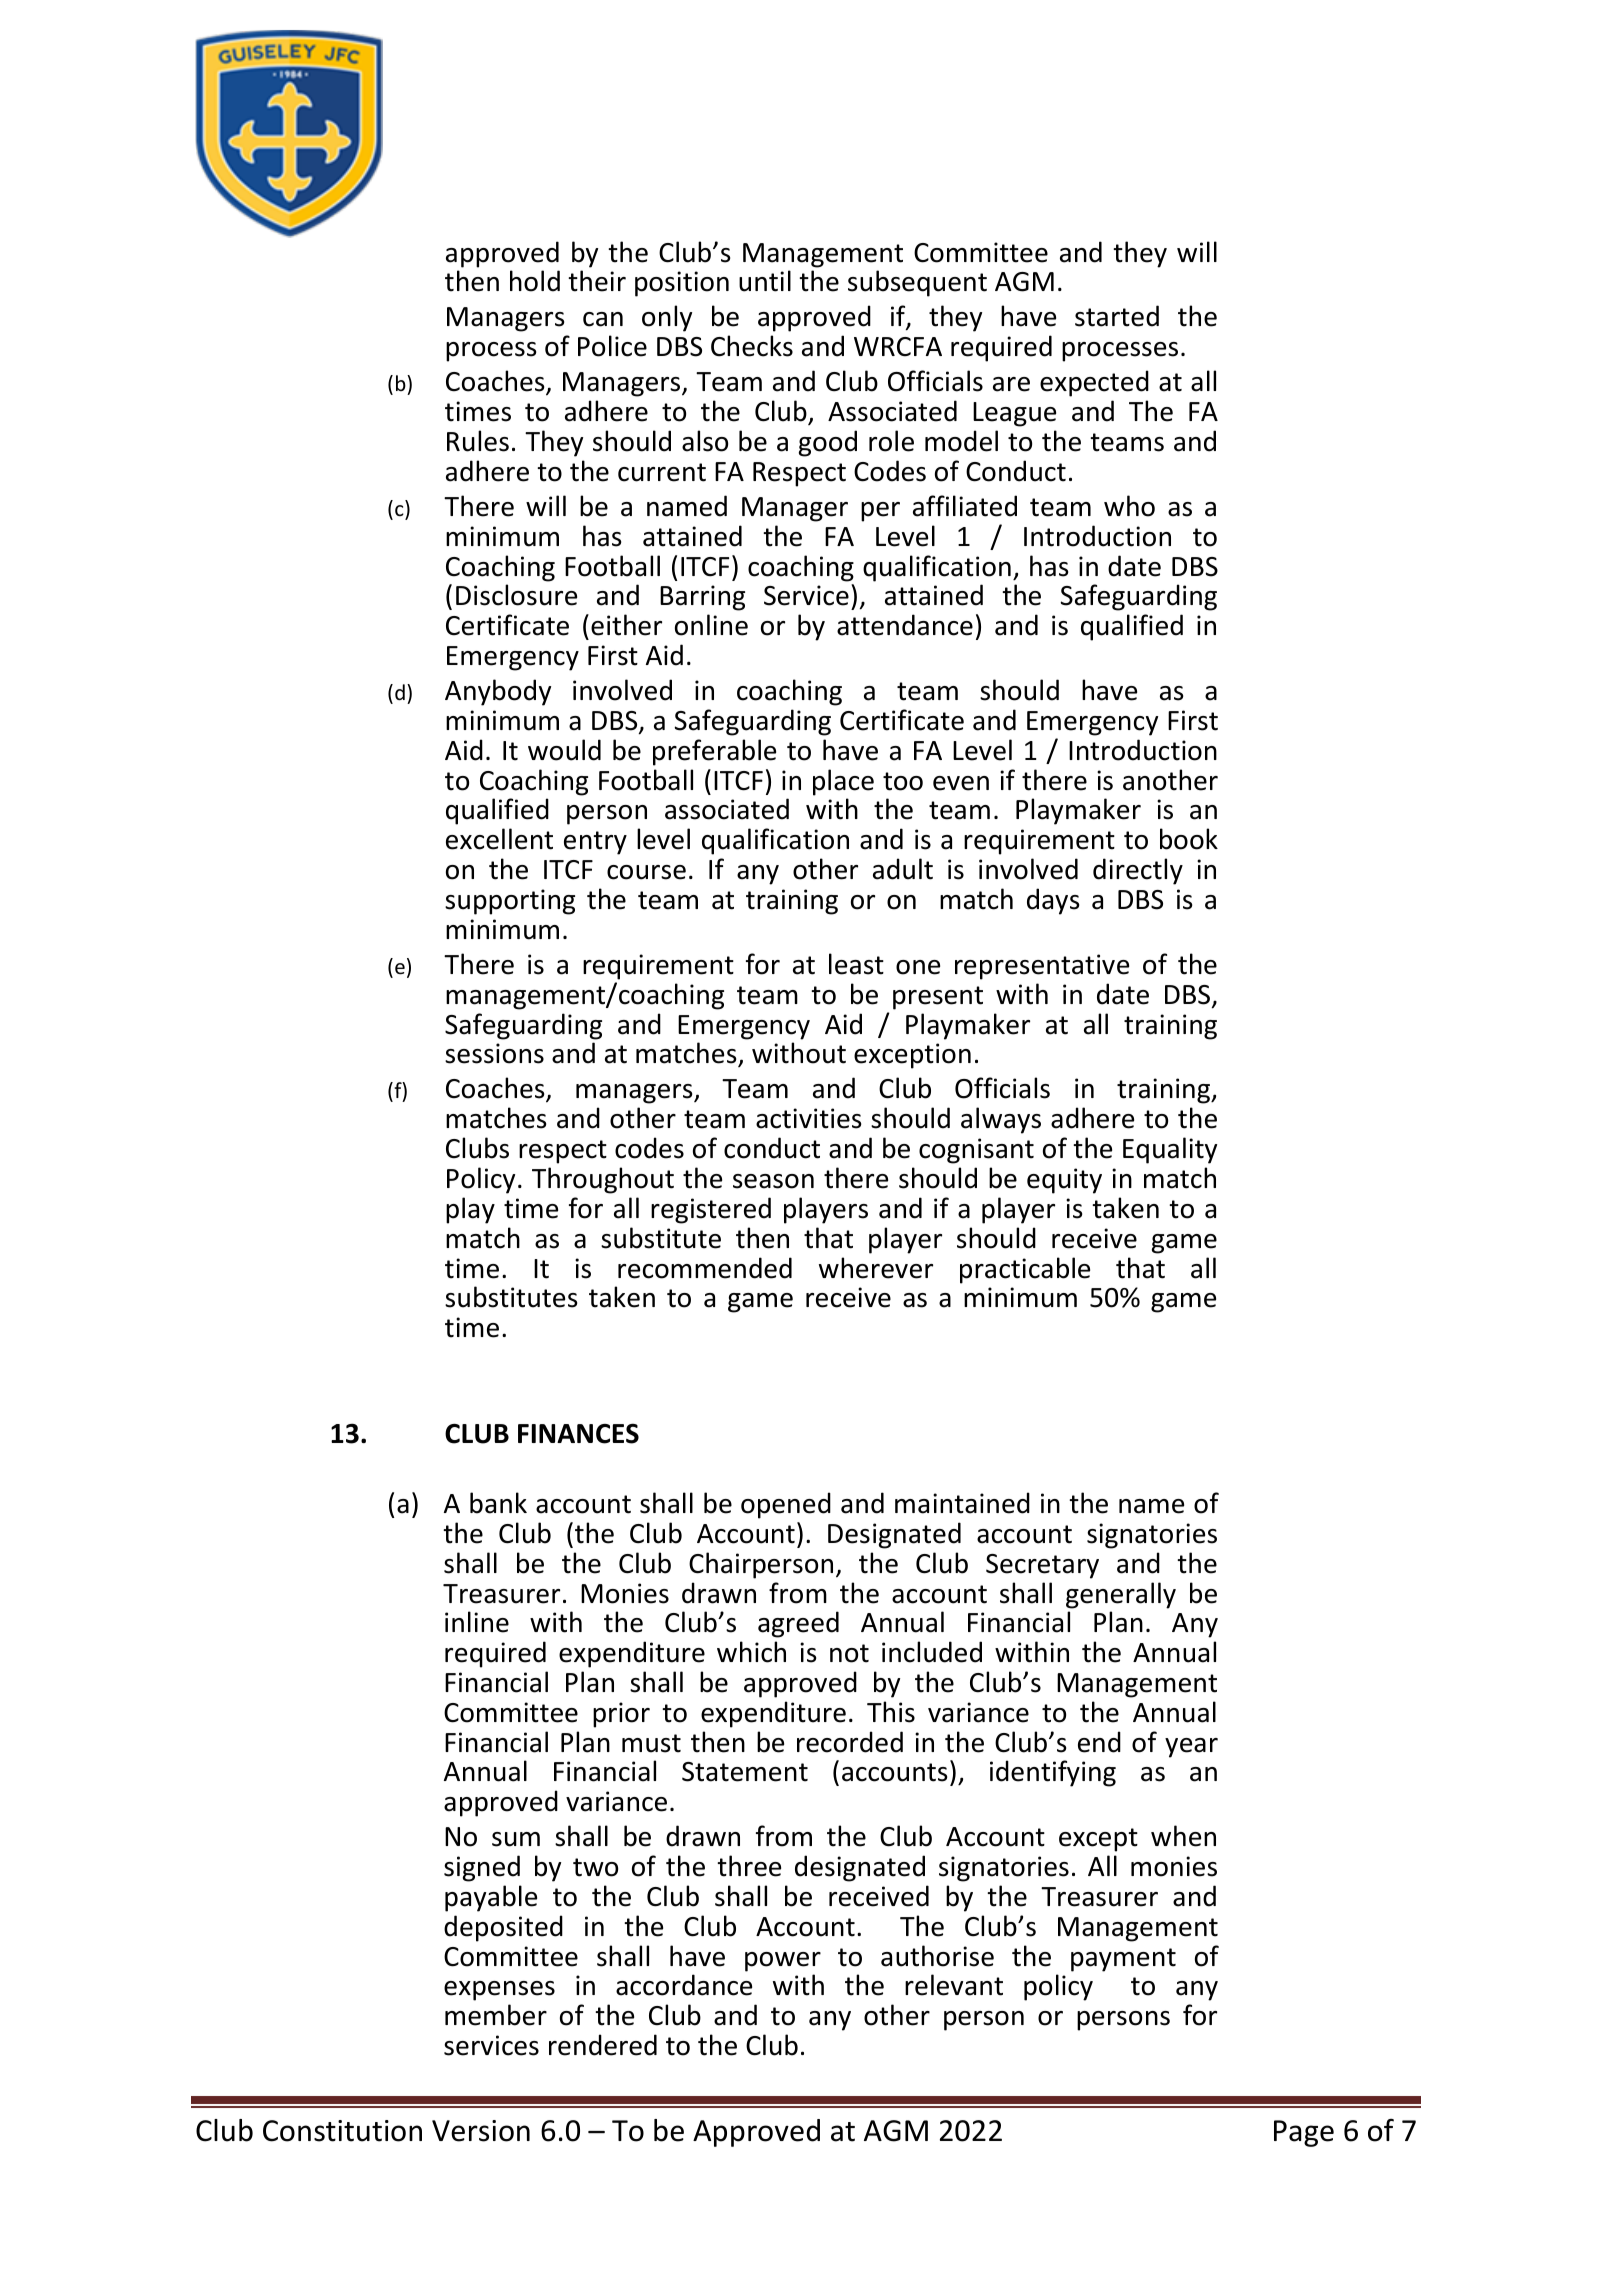  I want to click on Checks, so click(752, 346).
